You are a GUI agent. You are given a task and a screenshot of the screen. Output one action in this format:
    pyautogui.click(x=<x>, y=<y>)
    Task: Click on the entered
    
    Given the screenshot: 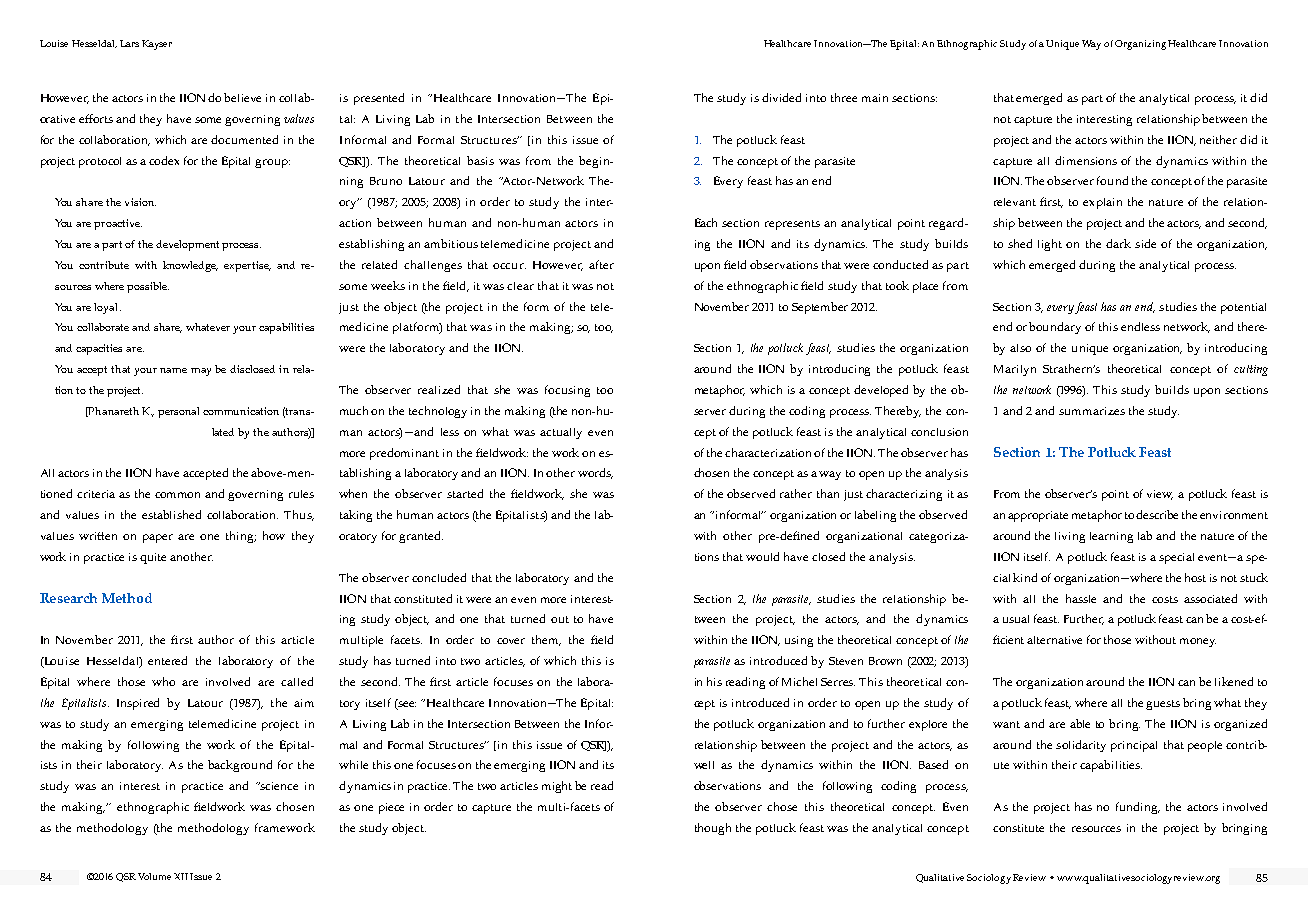 What is the action you would take?
    pyautogui.click(x=167, y=660)
